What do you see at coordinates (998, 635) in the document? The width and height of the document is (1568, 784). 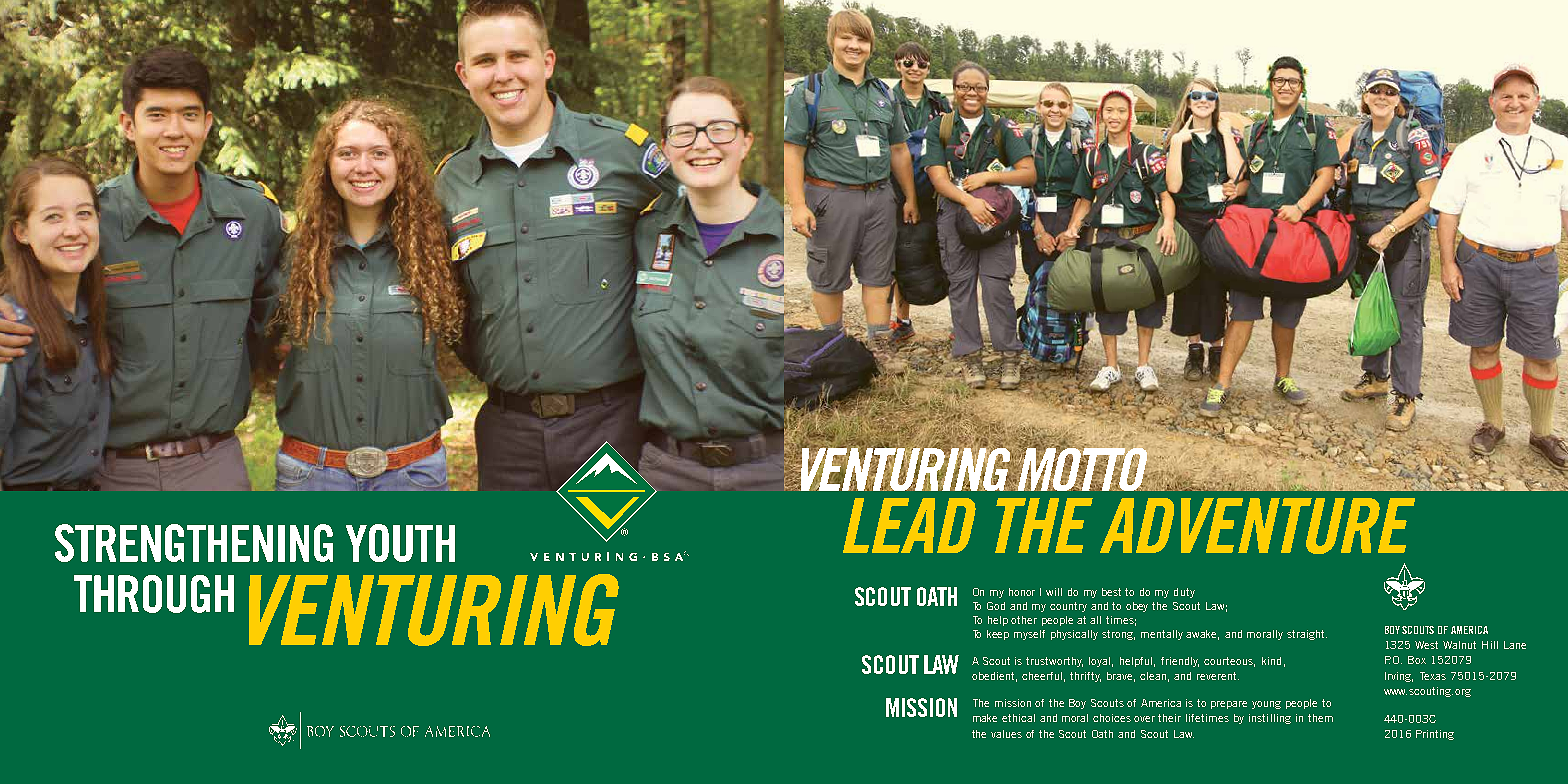 I see `keep` at bounding box center [998, 635].
